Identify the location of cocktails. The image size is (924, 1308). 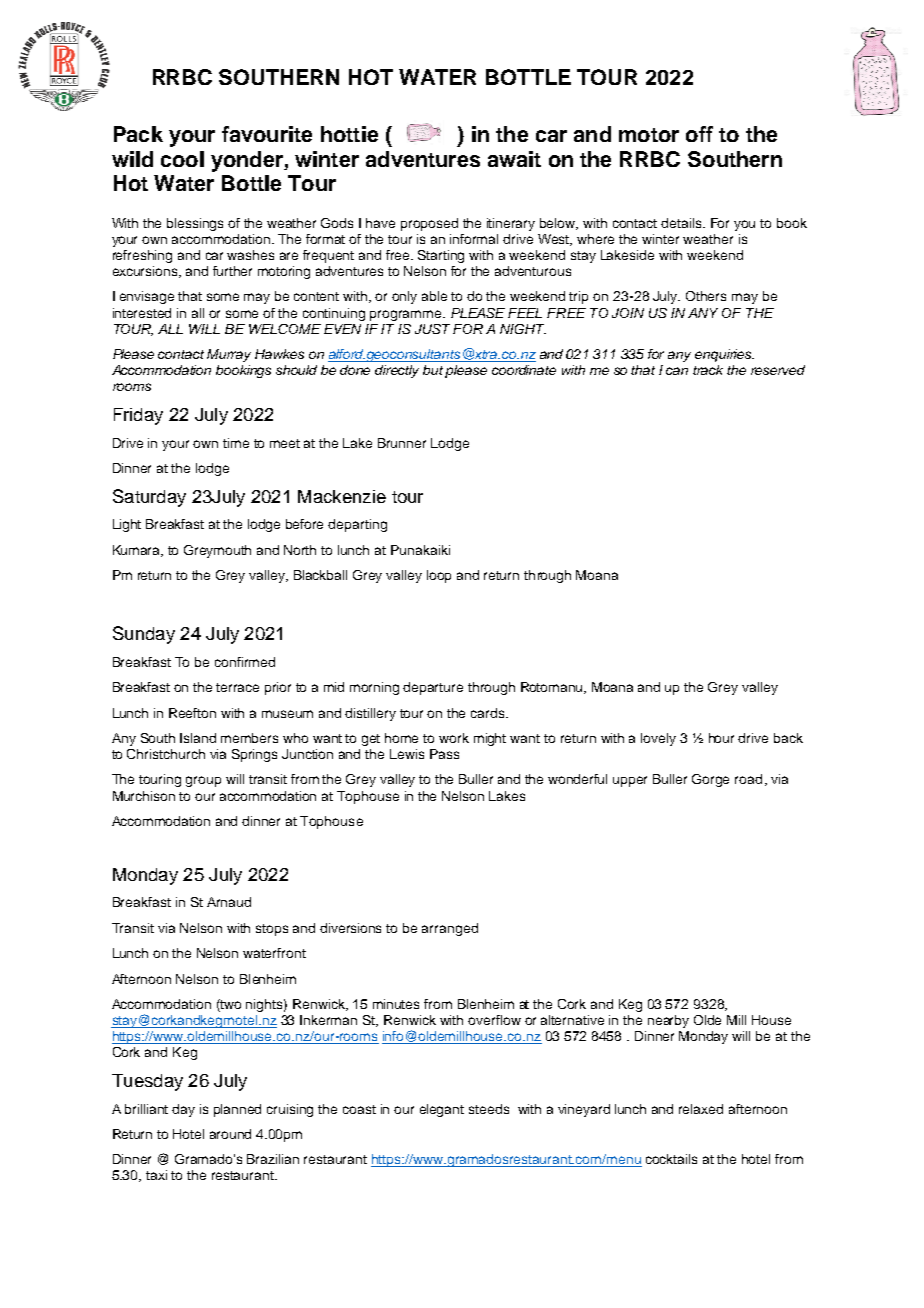
(671, 1159).
